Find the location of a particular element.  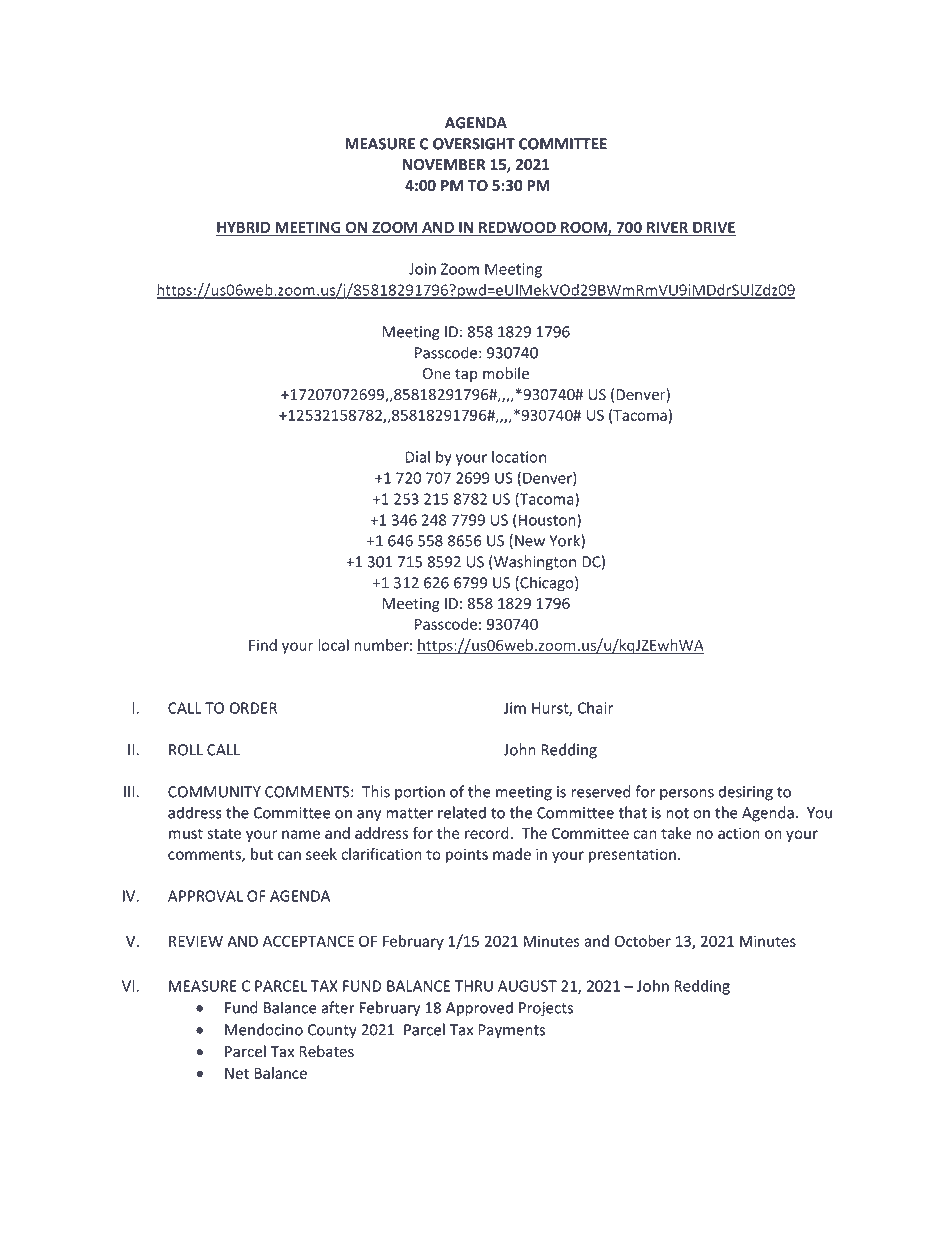

Chicago is located at coordinates (547, 584).
